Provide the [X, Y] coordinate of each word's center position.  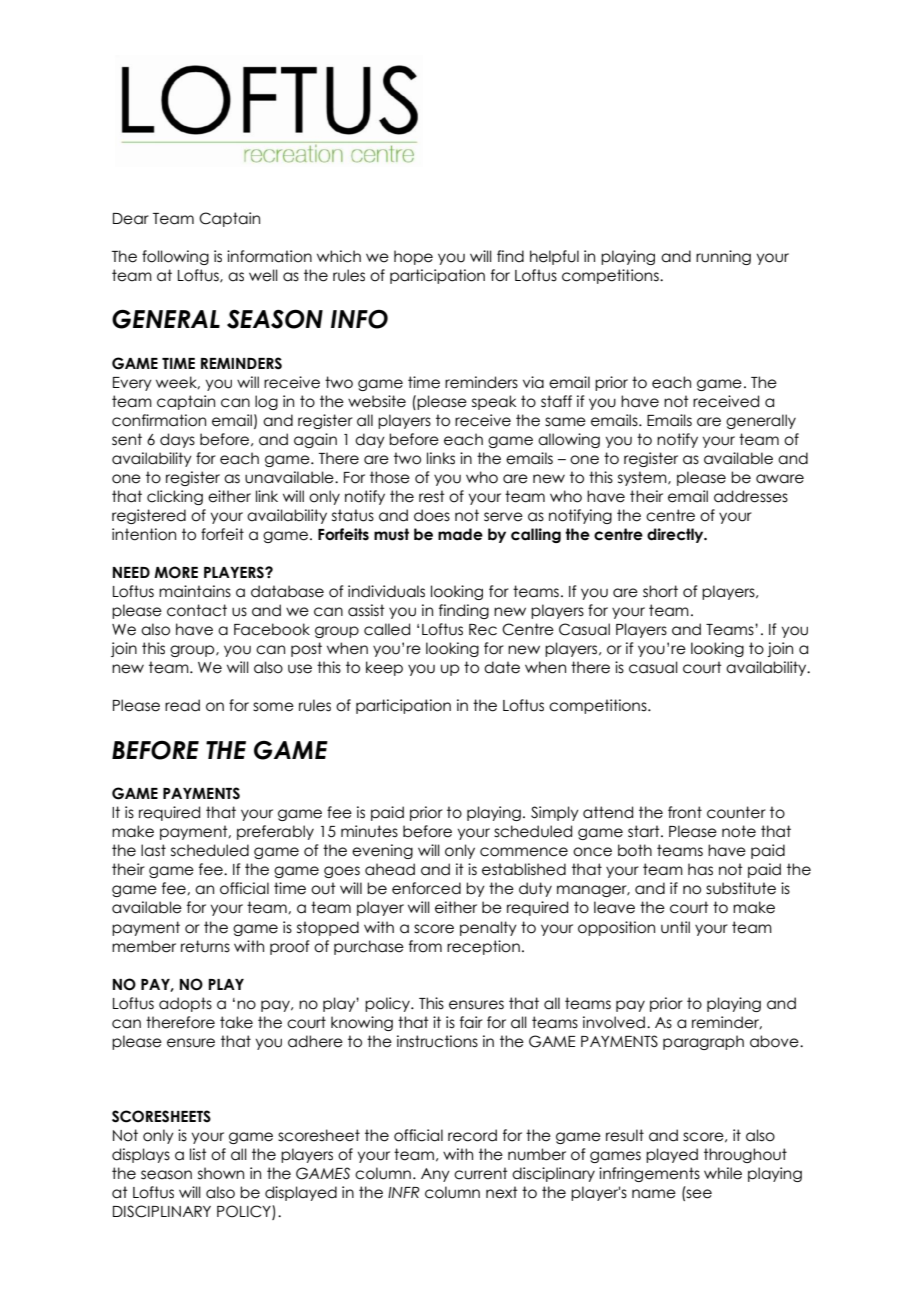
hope [413, 257]
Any [435, 1175]
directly [676, 535]
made [460, 534]
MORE [176, 572]
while [723, 1173]
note [739, 831]
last [153, 850]
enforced [426, 888]
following [175, 257]
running [723, 257]
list [198, 1154]
